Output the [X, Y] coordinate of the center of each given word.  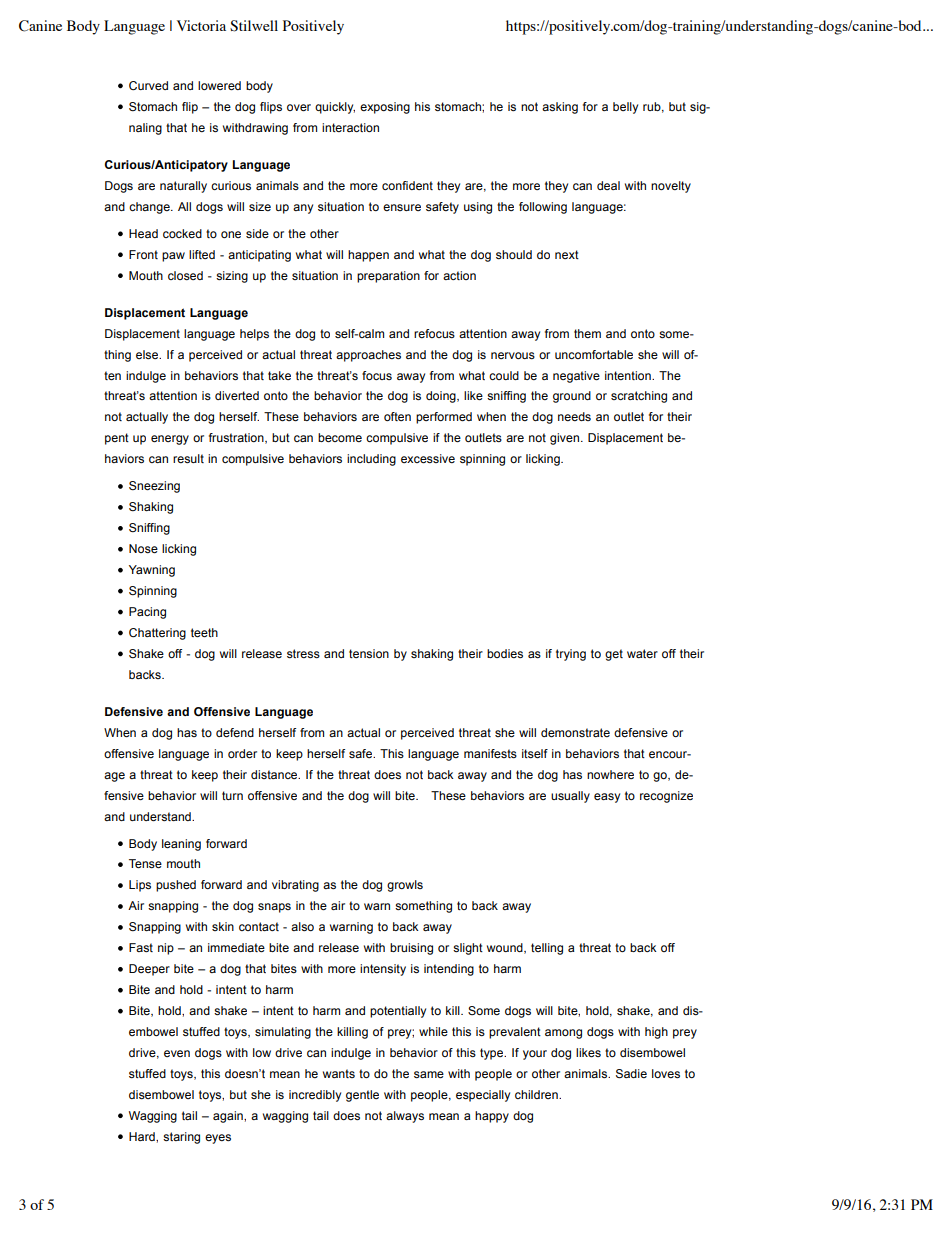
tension [369, 653]
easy [607, 798]
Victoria [201, 25]
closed [185, 275]
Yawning [152, 571]
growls [405, 886]
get [614, 655]
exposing [385, 108]
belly [625, 108]
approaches [368, 356]
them [587, 333]
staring [181, 1138]
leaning [181, 845]
